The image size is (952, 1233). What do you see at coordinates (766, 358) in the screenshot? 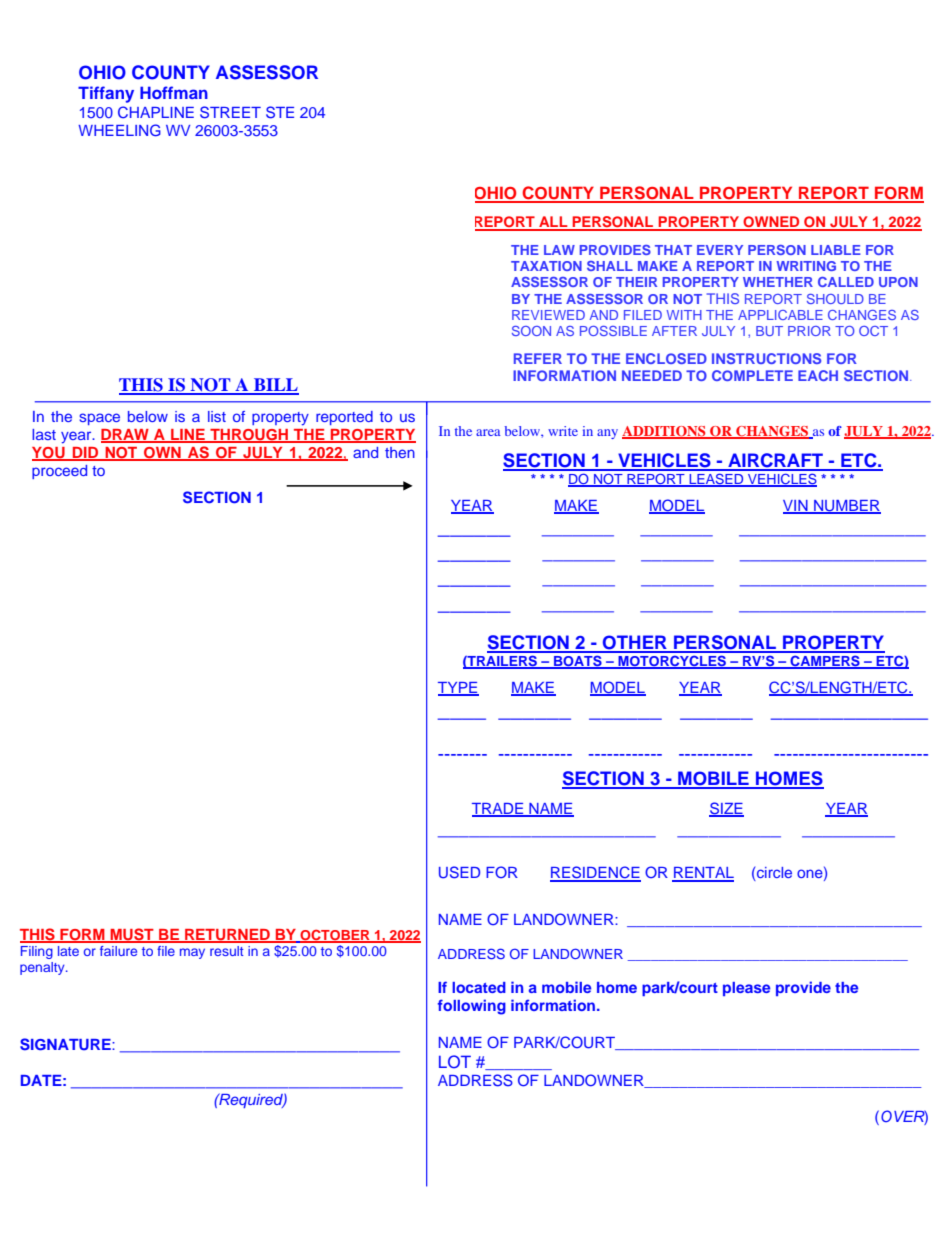
I see `INSTRUCTIONS` at bounding box center [766, 358].
